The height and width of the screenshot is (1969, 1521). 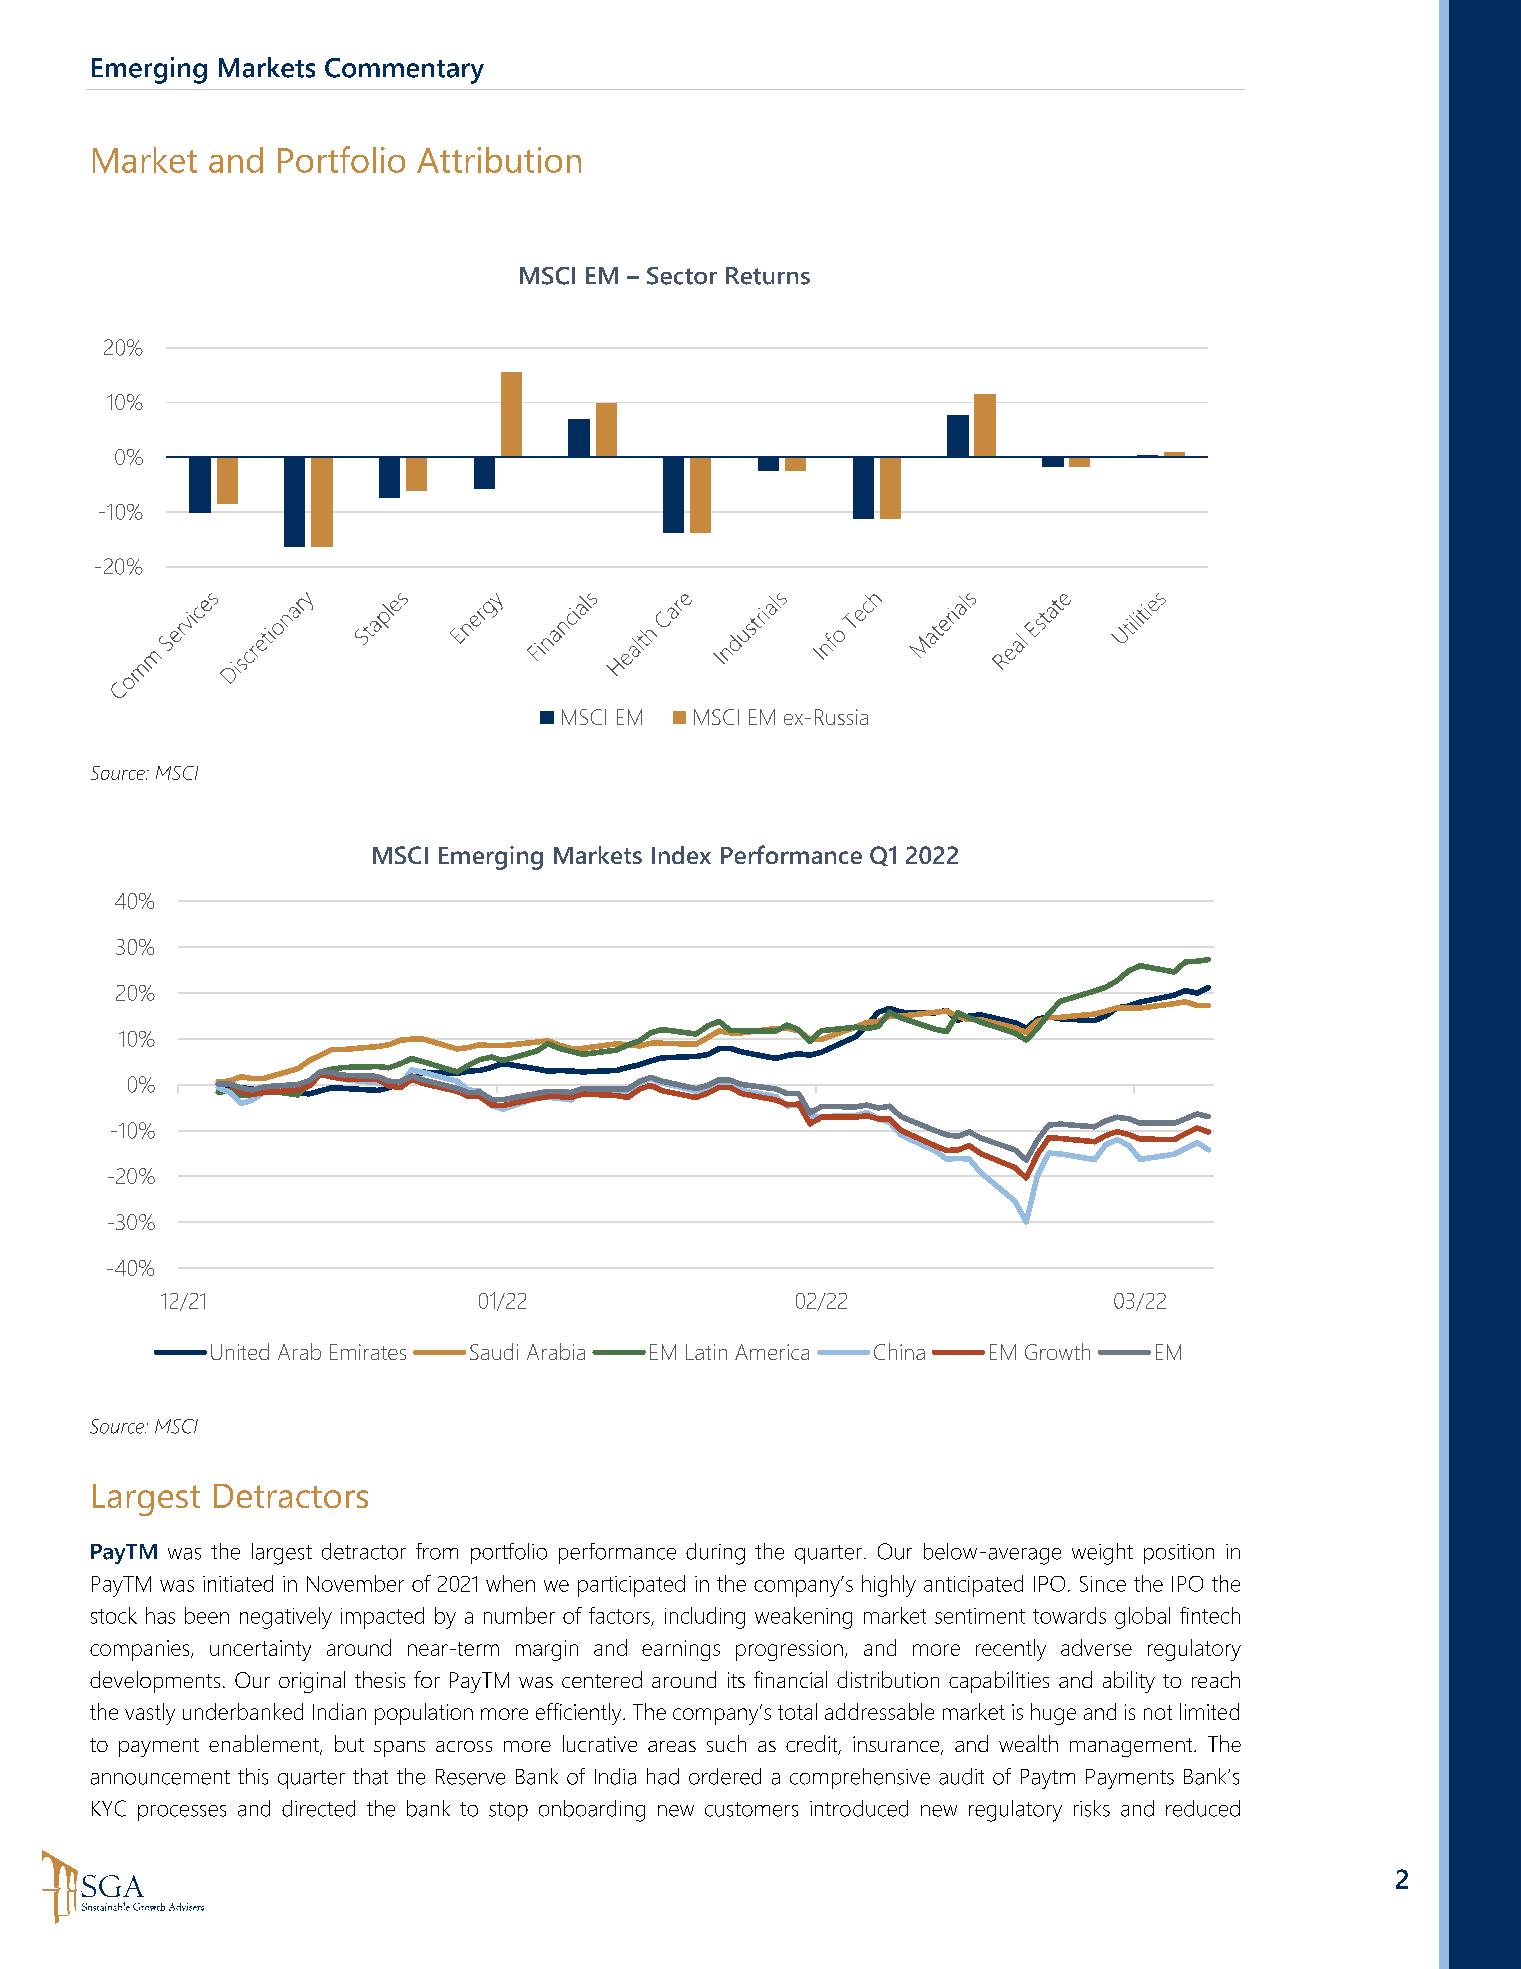 What do you see at coordinates (499, 160) in the screenshot?
I see `Attribution` at bounding box center [499, 160].
